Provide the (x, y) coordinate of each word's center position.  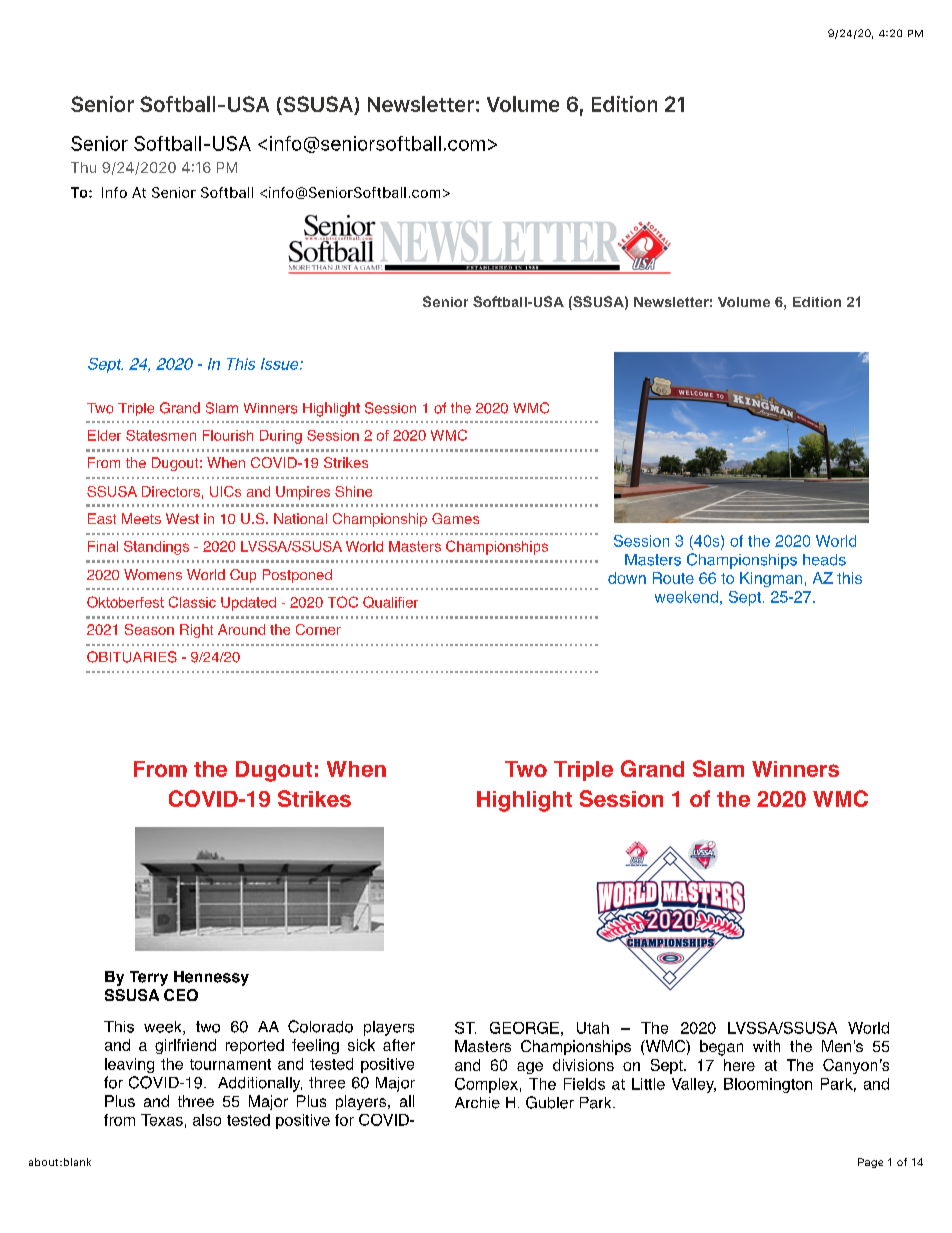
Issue (281, 364)
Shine (353, 491)
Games (455, 518)
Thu (83, 167)
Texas (162, 1120)
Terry (149, 978)
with (766, 1046)
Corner (318, 629)
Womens (153, 574)
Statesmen (161, 435)
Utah (593, 1028)
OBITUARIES (132, 657)
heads (824, 560)
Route (673, 578)
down (627, 578)
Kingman (771, 579)
